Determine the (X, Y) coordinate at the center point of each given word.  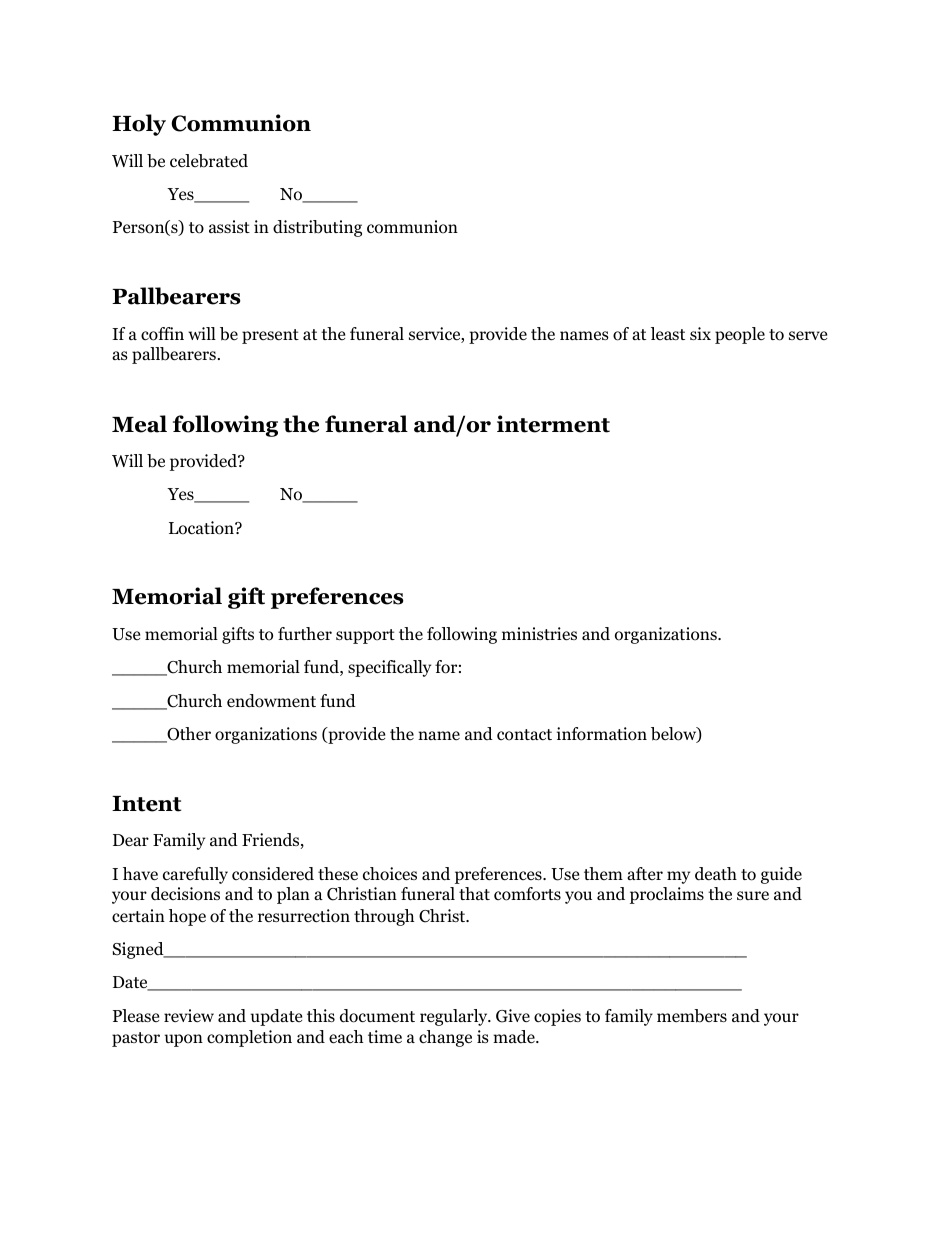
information (602, 734)
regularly (455, 1017)
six (700, 333)
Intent (146, 804)
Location (202, 528)
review (189, 1015)
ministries (539, 634)
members (692, 1016)
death (716, 874)
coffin (162, 334)
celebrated (209, 161)
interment (553, 424)
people (740, 335)
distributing (317, 228)
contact (524, 735)
